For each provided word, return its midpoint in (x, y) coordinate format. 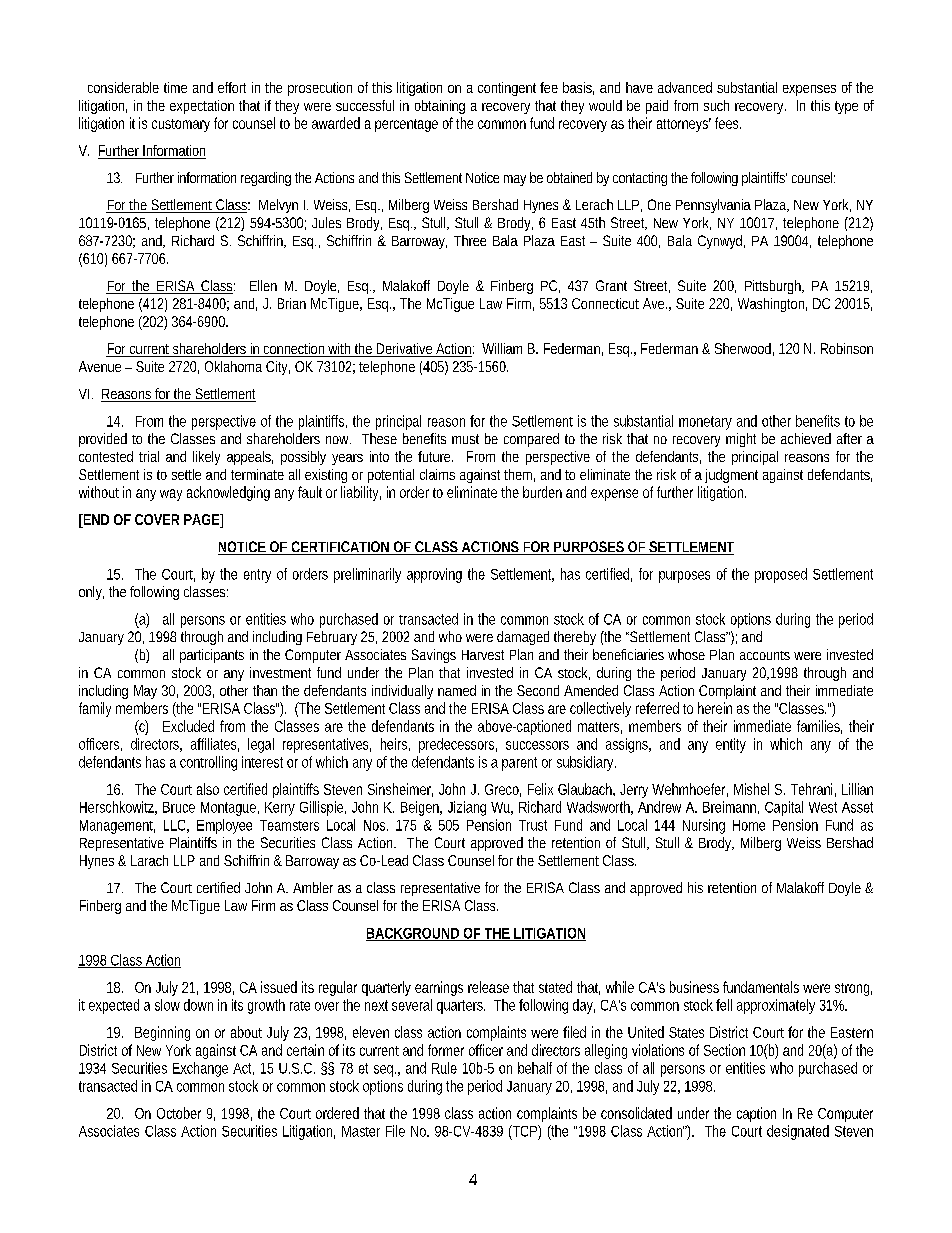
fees (728, 123)
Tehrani (811, 789)
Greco (503, 790)
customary (181, 125)
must (465, 439)
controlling (208, 763)
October (179, 1113)
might (741, 440)
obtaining (440, 107)
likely (206, 458)
